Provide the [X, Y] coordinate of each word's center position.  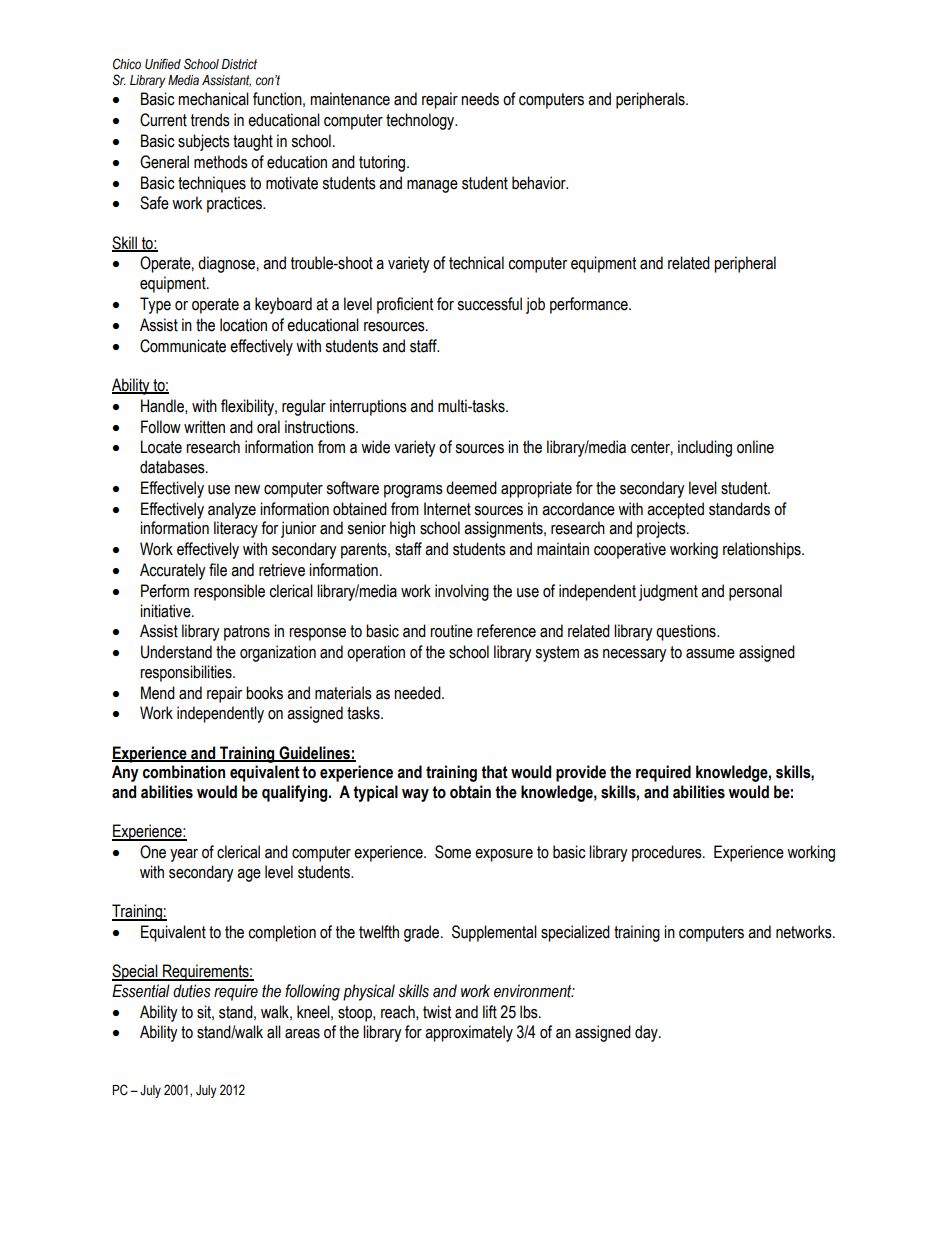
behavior [540, 183]
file [218, 570]
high [402, 529]
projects [662, 529]
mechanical [213, 99]
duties [192, 991]
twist [437, 1012]
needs [480, 99]
